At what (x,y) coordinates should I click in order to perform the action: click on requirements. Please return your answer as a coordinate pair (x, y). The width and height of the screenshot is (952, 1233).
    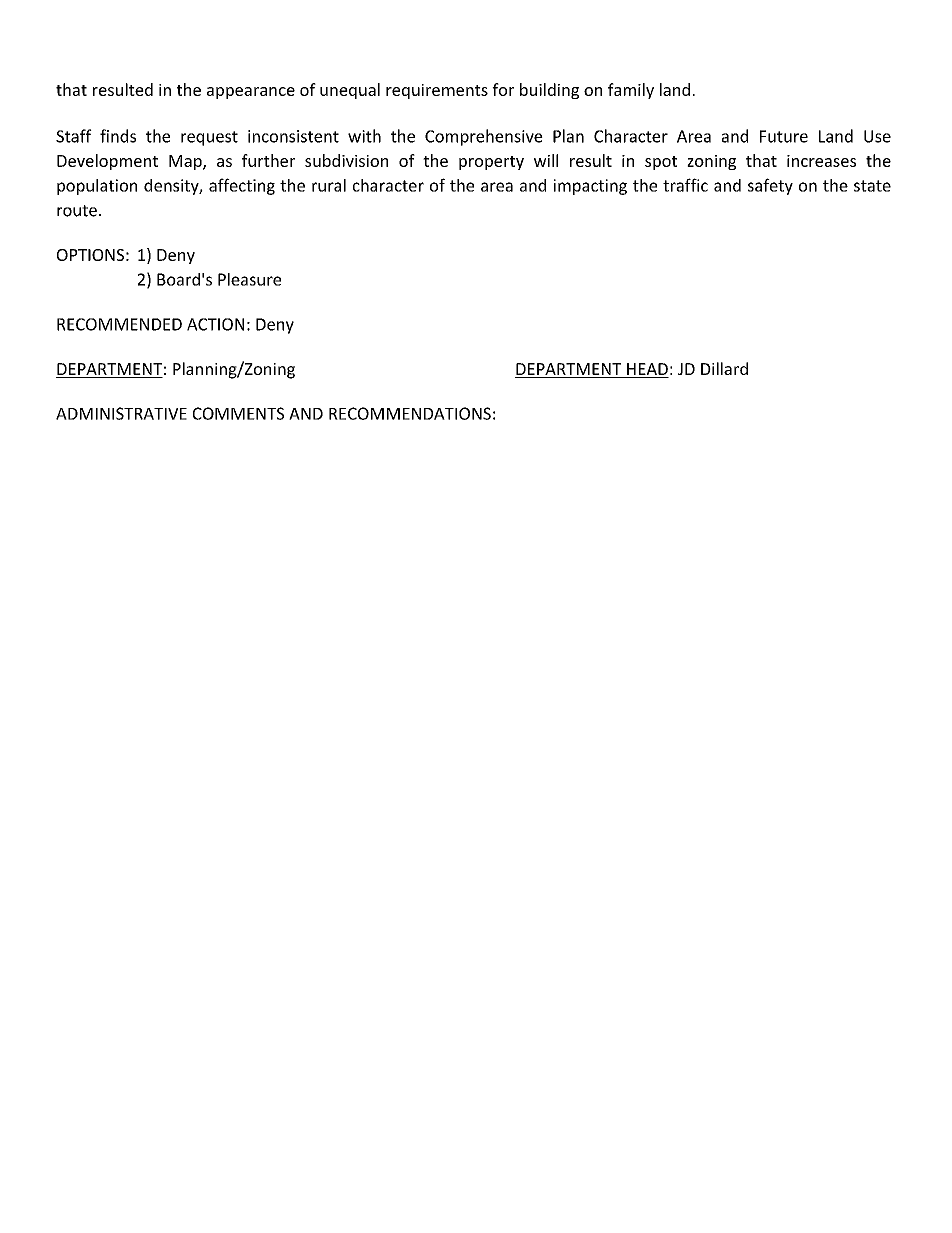
    Looking at the image, I should click on (437, 91).
